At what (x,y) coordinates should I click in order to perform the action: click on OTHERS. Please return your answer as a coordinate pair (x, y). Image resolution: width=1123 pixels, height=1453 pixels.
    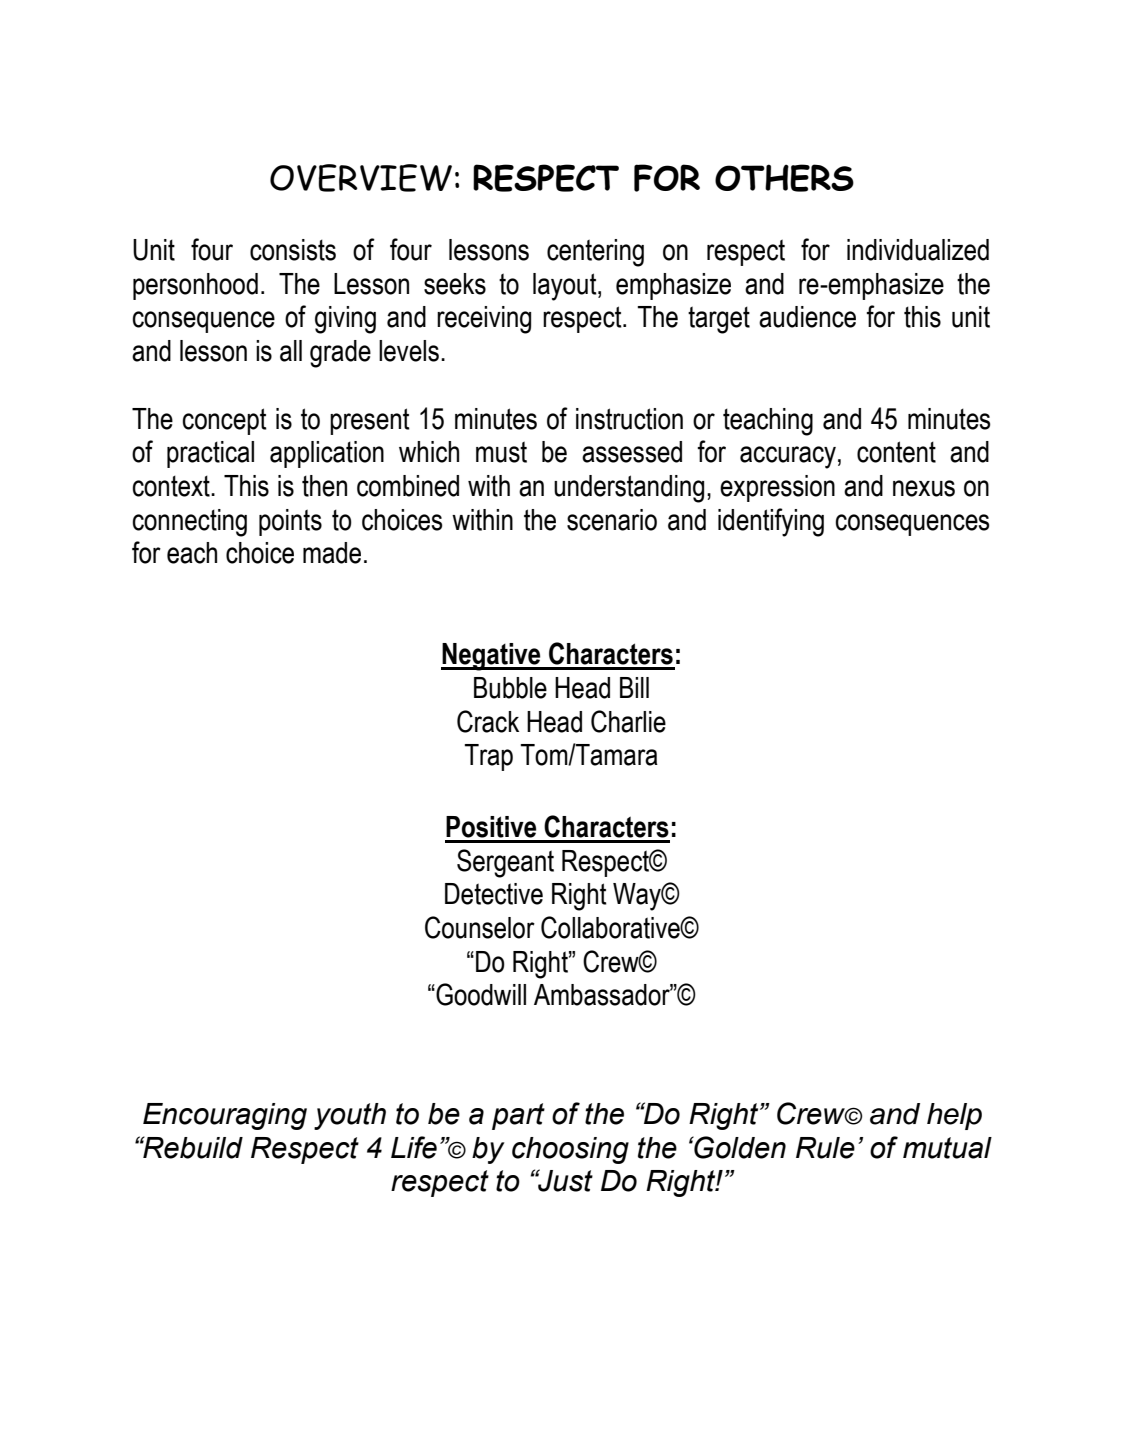
    Looking at the image, I should click on (784, 178).
